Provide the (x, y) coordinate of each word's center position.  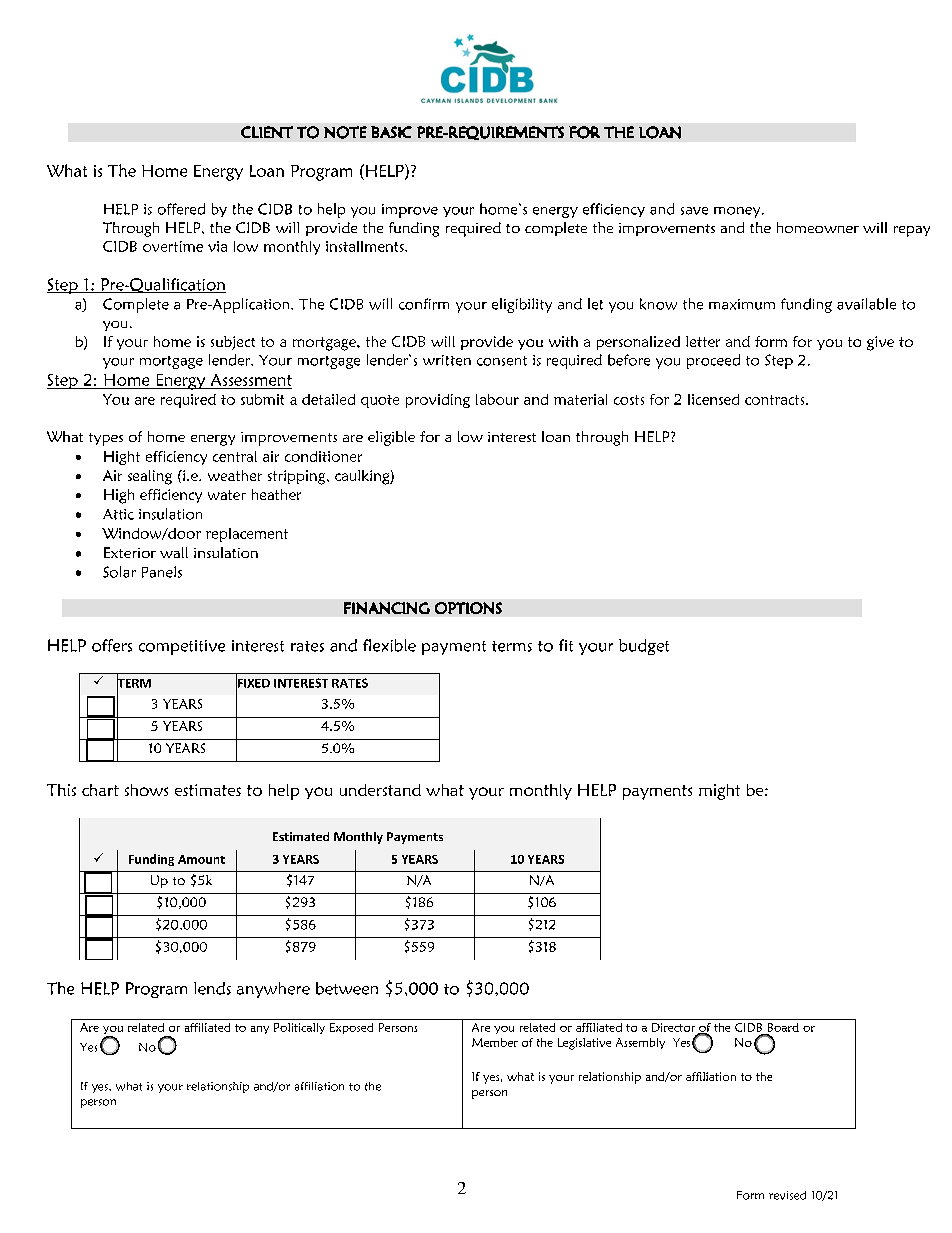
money (738, 212)
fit (566, 645)
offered (181, 209)
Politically (299, 1028)
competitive (182, 647)
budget (644, 647)
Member (495, 1042)
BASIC (391, 132)
